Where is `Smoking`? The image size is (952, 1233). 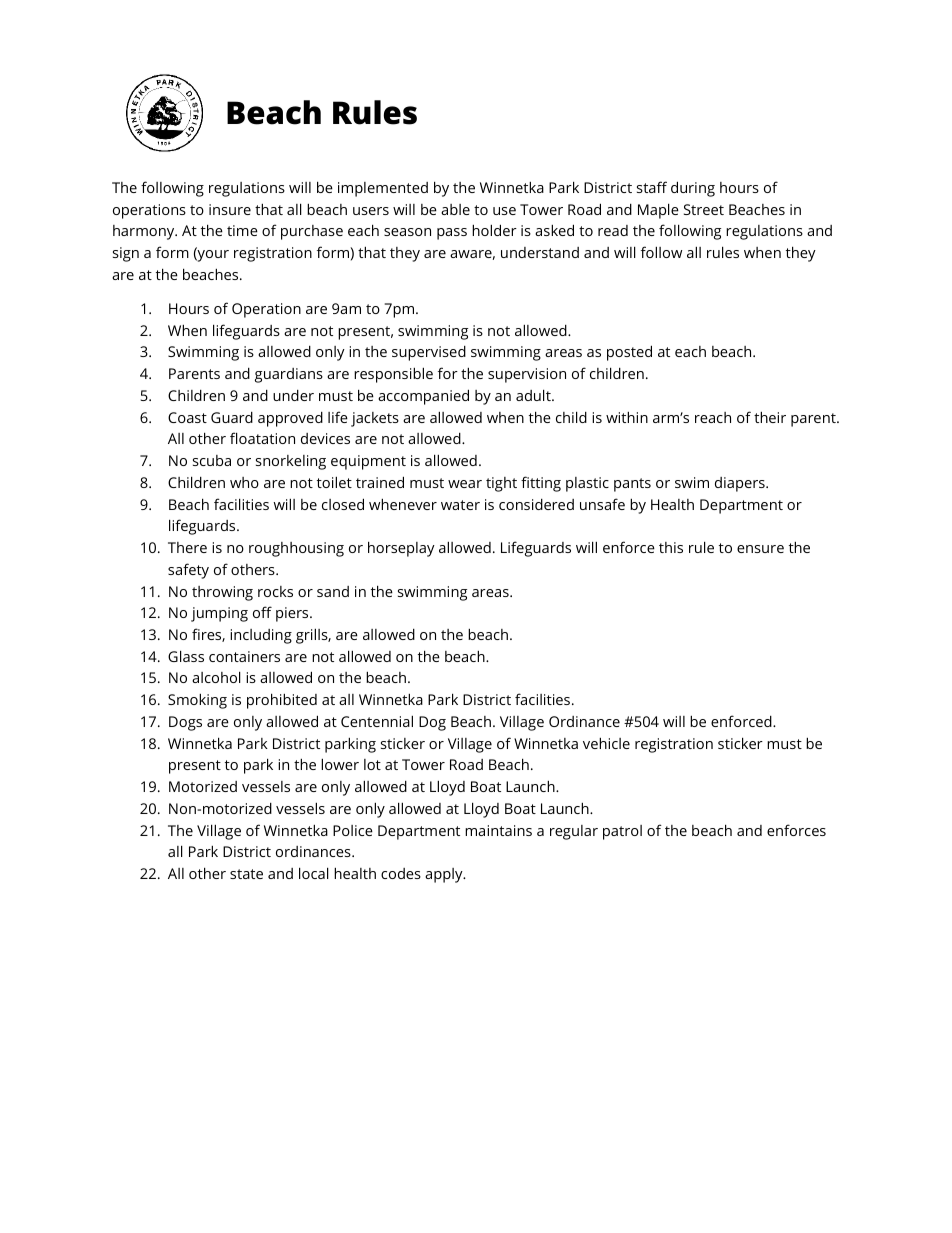
Smoking is located at coordinates (197, 701).
